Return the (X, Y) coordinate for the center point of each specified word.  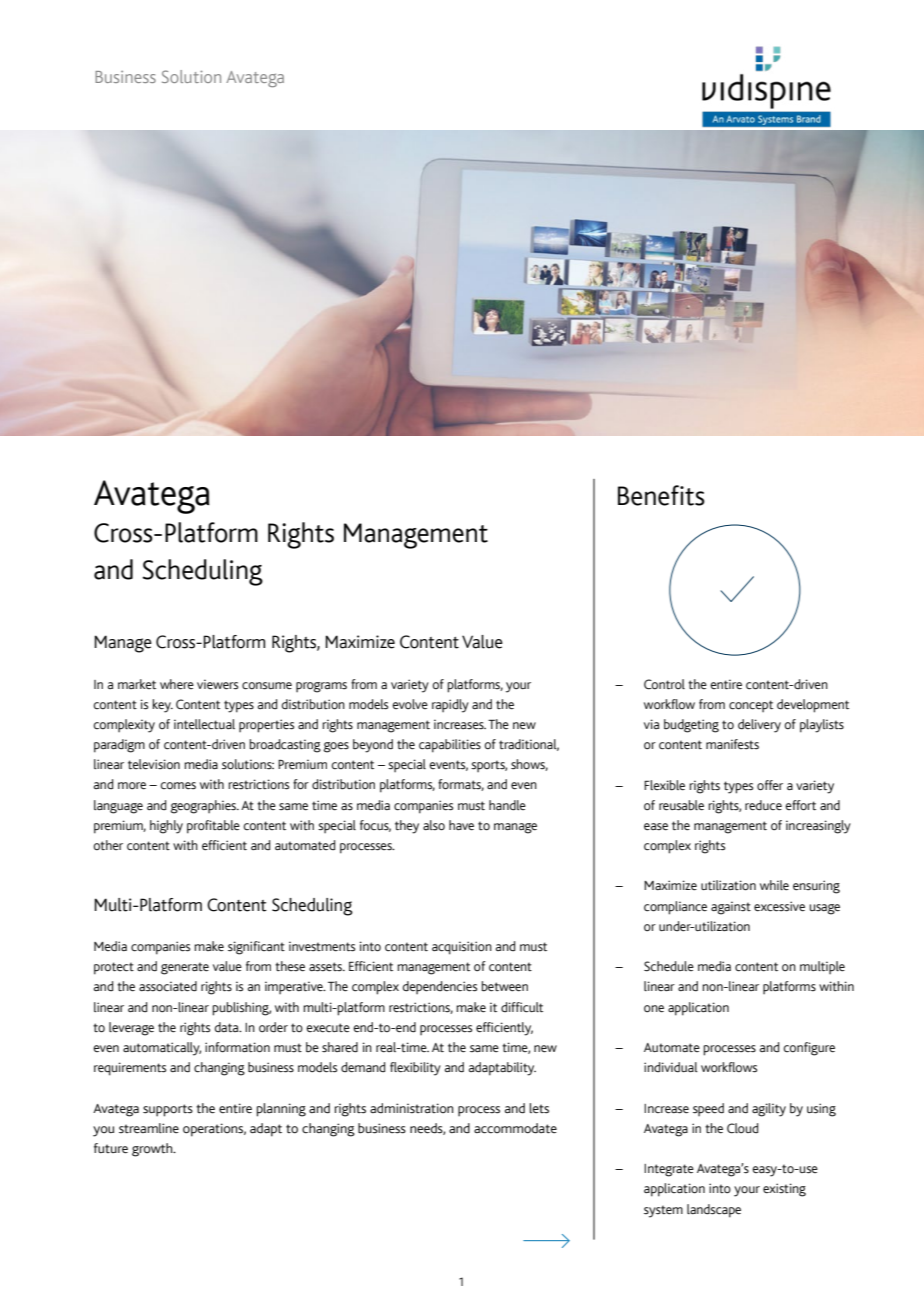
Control (664, 684)
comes (178, 786)
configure (809, 1049)
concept (751, 706)
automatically (162, 1049)
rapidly (450, 706)
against (731, 908)
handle (507, 805)
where (177, 684)
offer (770, 785)
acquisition (462, 948)
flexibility (415, 1069)
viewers (217, 684)
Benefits (661, 495)
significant (256, 948)
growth (153, 1150)
